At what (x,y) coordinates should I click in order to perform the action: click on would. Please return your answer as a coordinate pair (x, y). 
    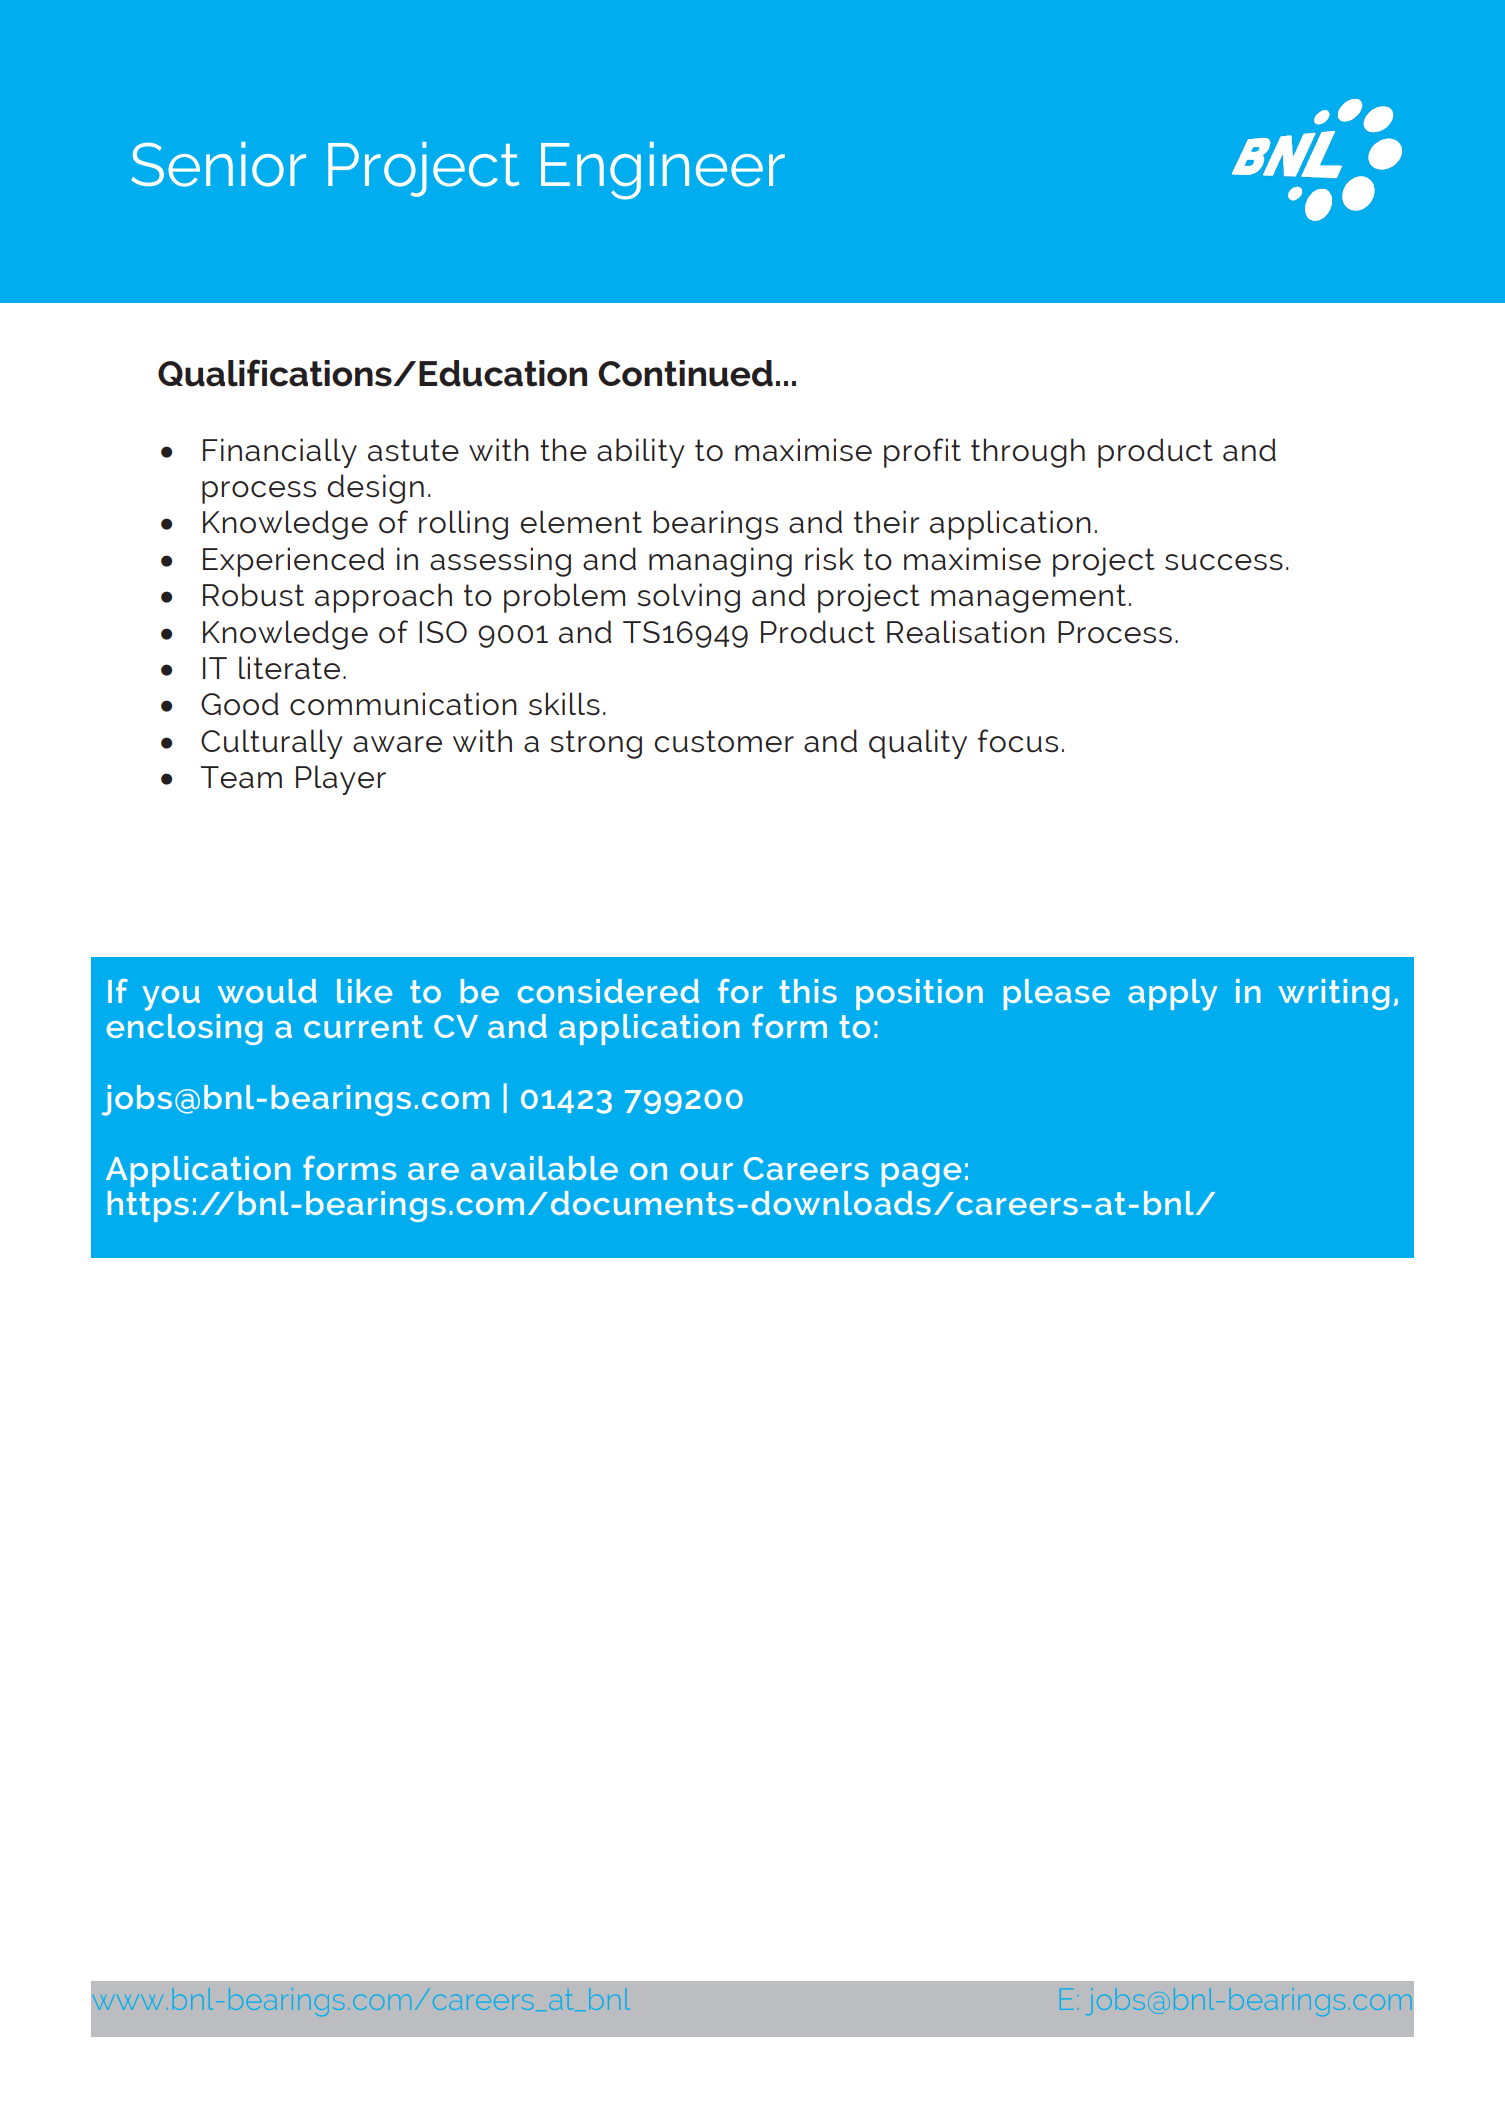
    Looking at the image, I should click on (267, 991).
